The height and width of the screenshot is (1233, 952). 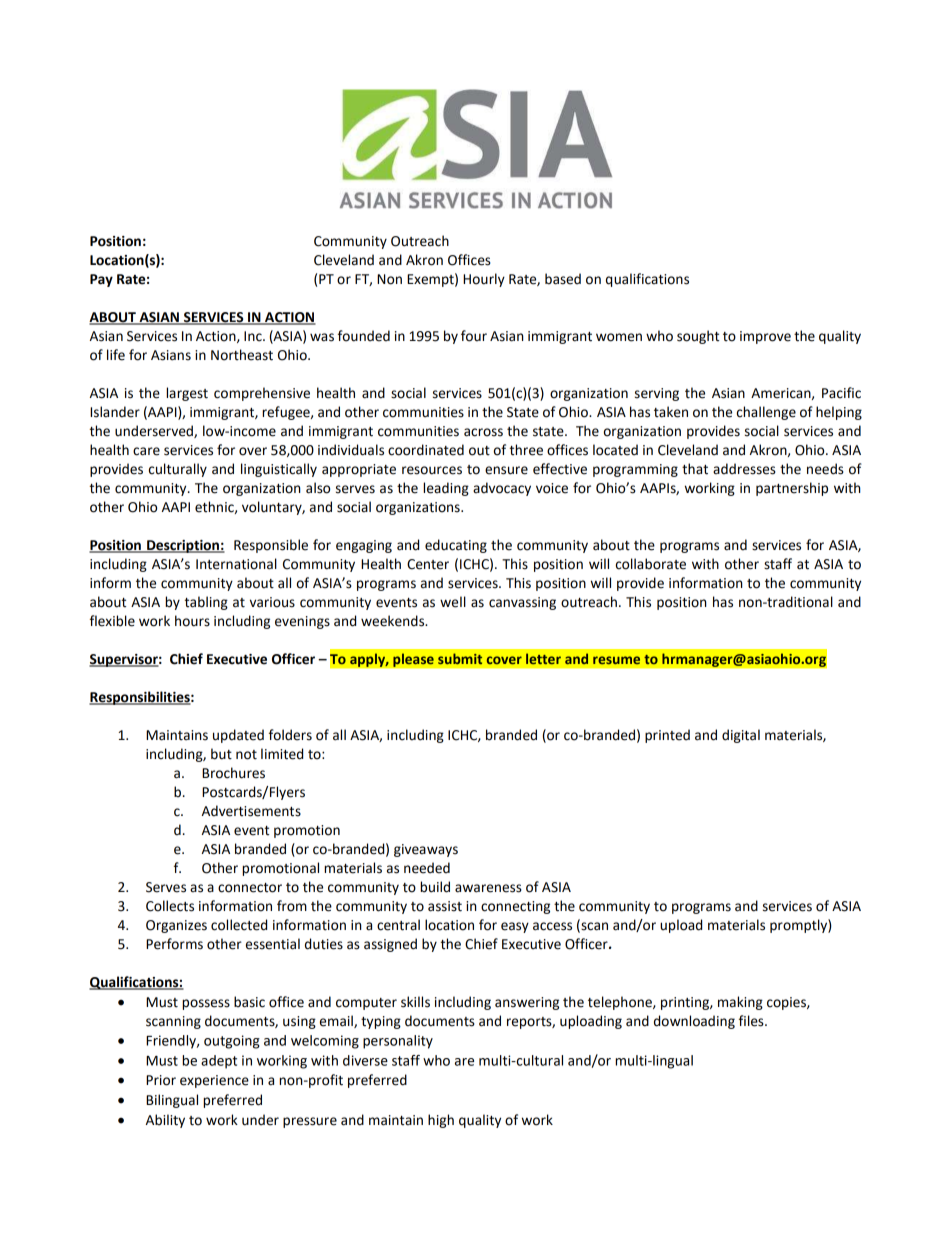 I want to click on digital, so click(x=741, y=736).
